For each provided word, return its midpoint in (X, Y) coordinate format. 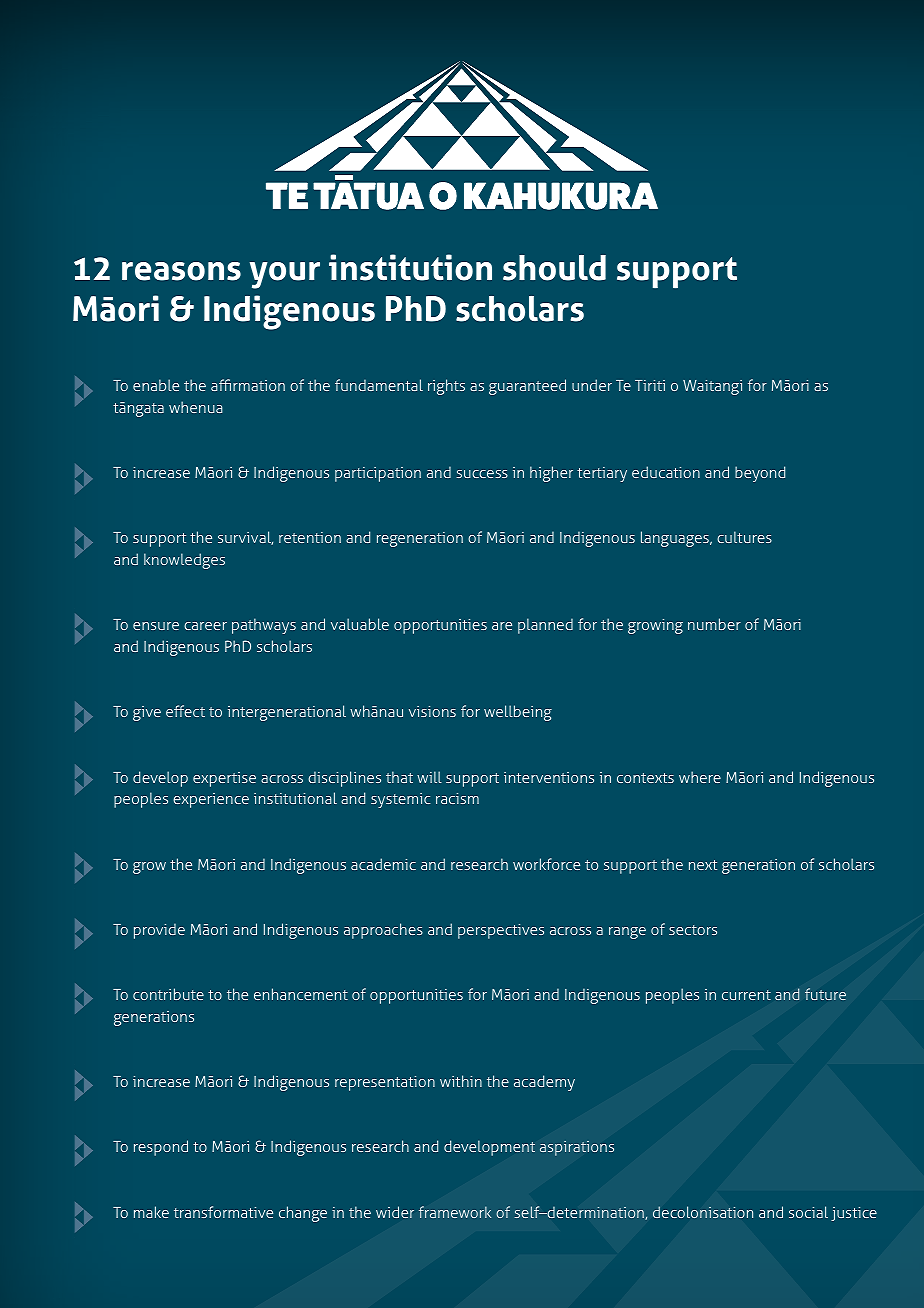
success (482, 474)
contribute (168, 994)
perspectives (501, 931)
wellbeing (518, 713)
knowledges (184, 561)
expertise (224, 779)
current (746, 995)
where (700, 777)
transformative (223, 1212)
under (592, 385)
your (285, 275)
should (554, 268)
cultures (744, 537)
